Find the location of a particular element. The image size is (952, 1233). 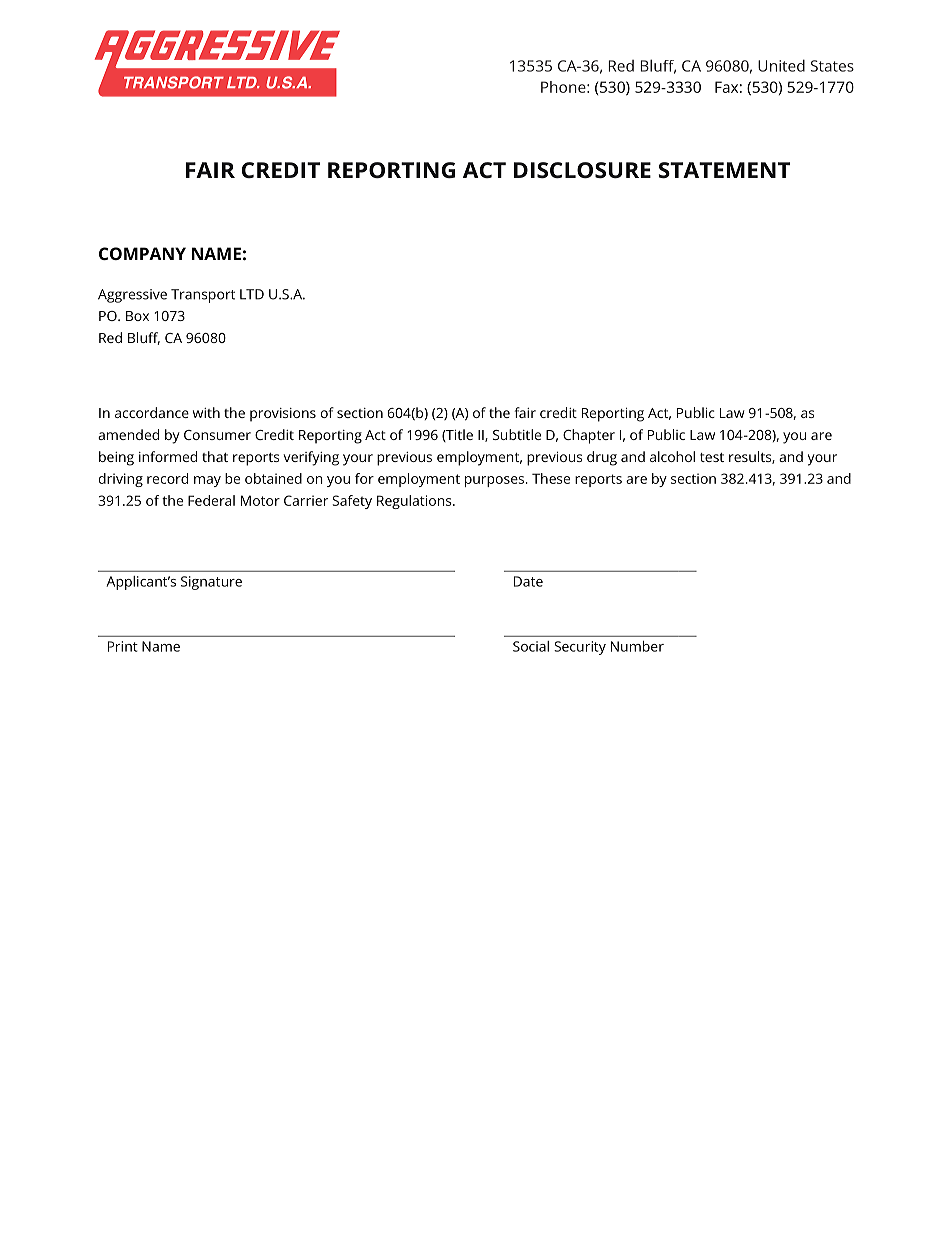

Transport is located at coordinates (203, 296).
